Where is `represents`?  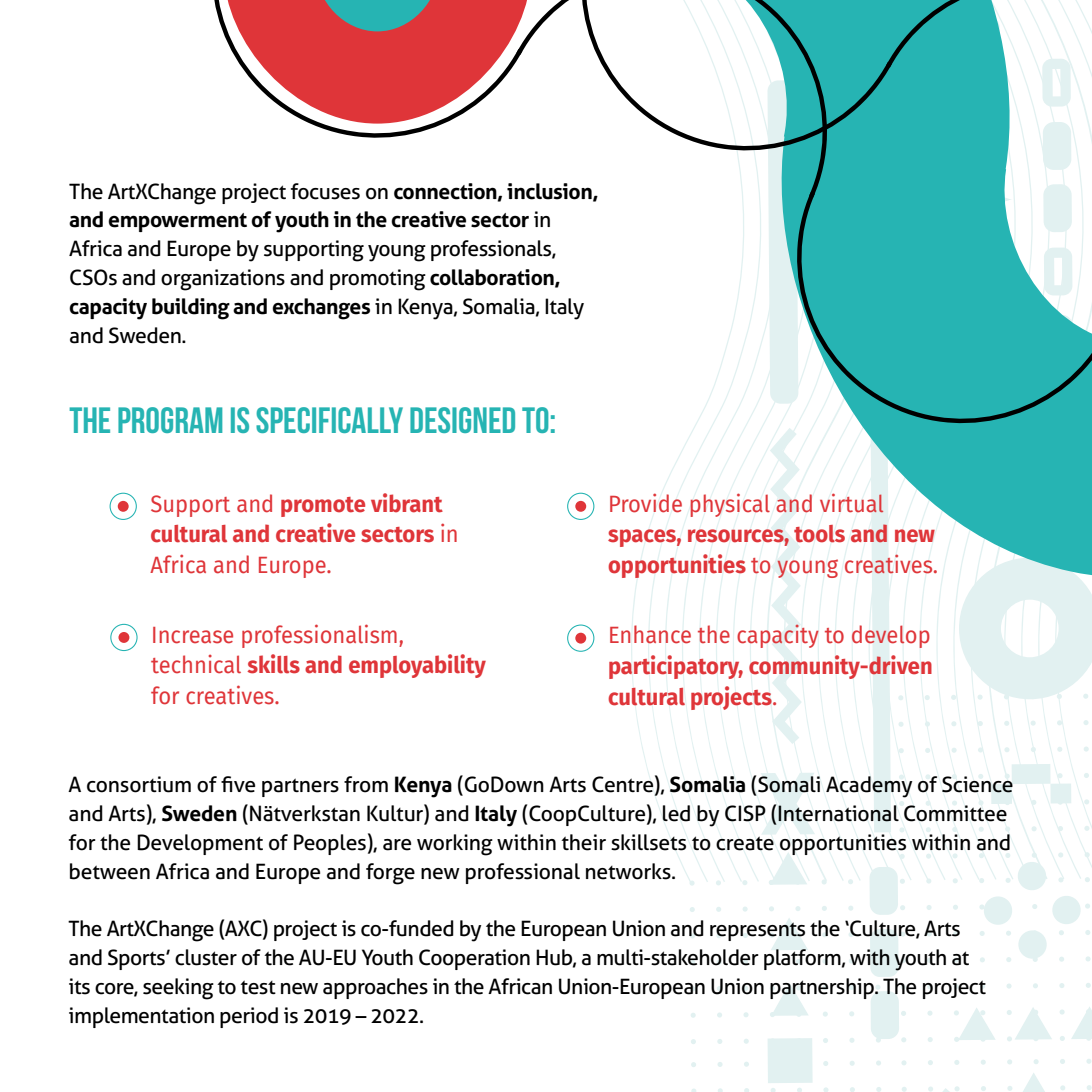 represents is located at coordinates (757, 931).
